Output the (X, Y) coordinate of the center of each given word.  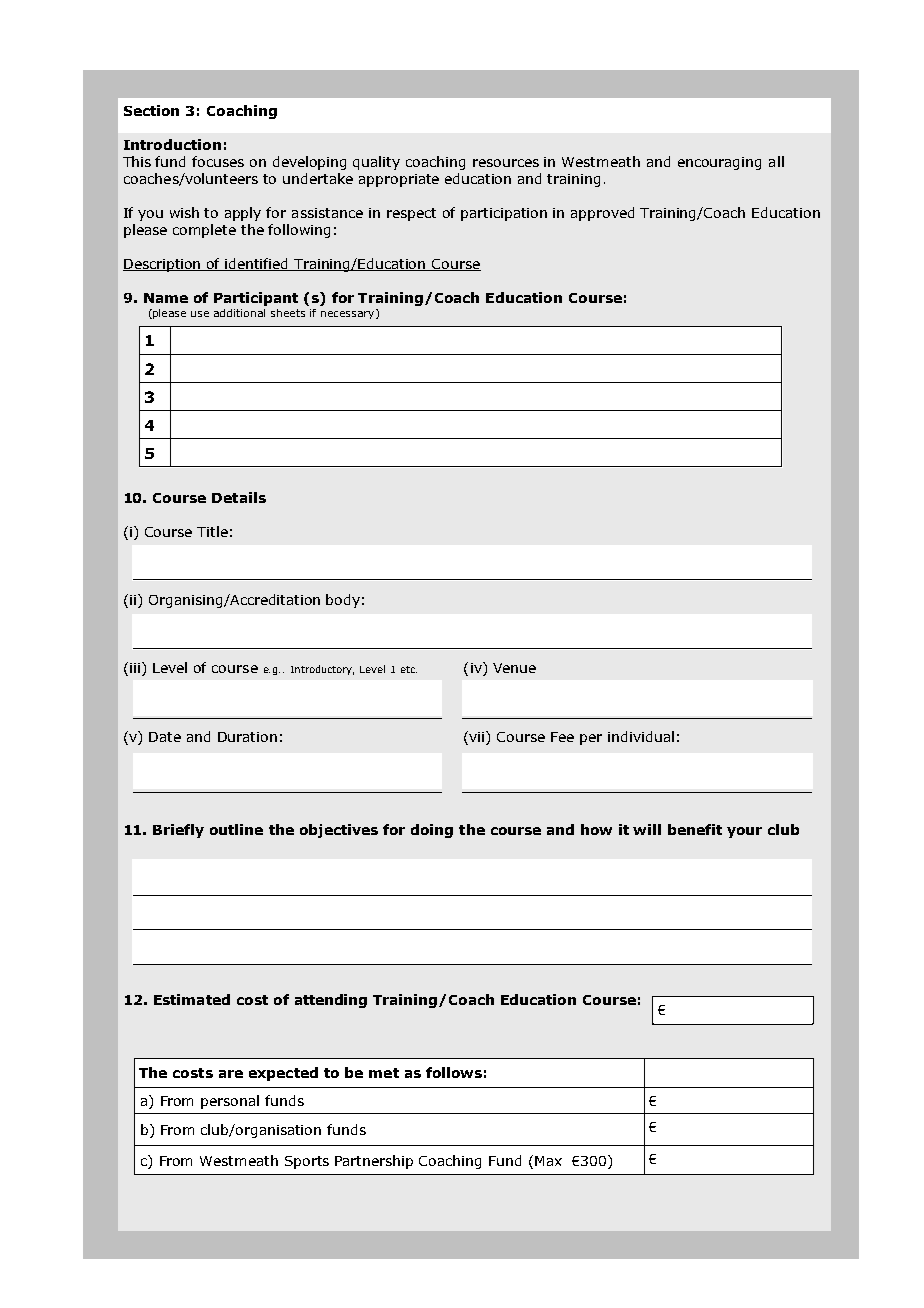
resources (506, 163)
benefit (695, 829)
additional (239, 313)
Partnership (374, 1162)
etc (409, 669)
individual (641, 736)
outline (236, 829)
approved (602, 214)
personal (230, 1102)
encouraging (719, 163)
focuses (218, 161)
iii (135, 668)
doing (432, 831)
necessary (349, 314)
